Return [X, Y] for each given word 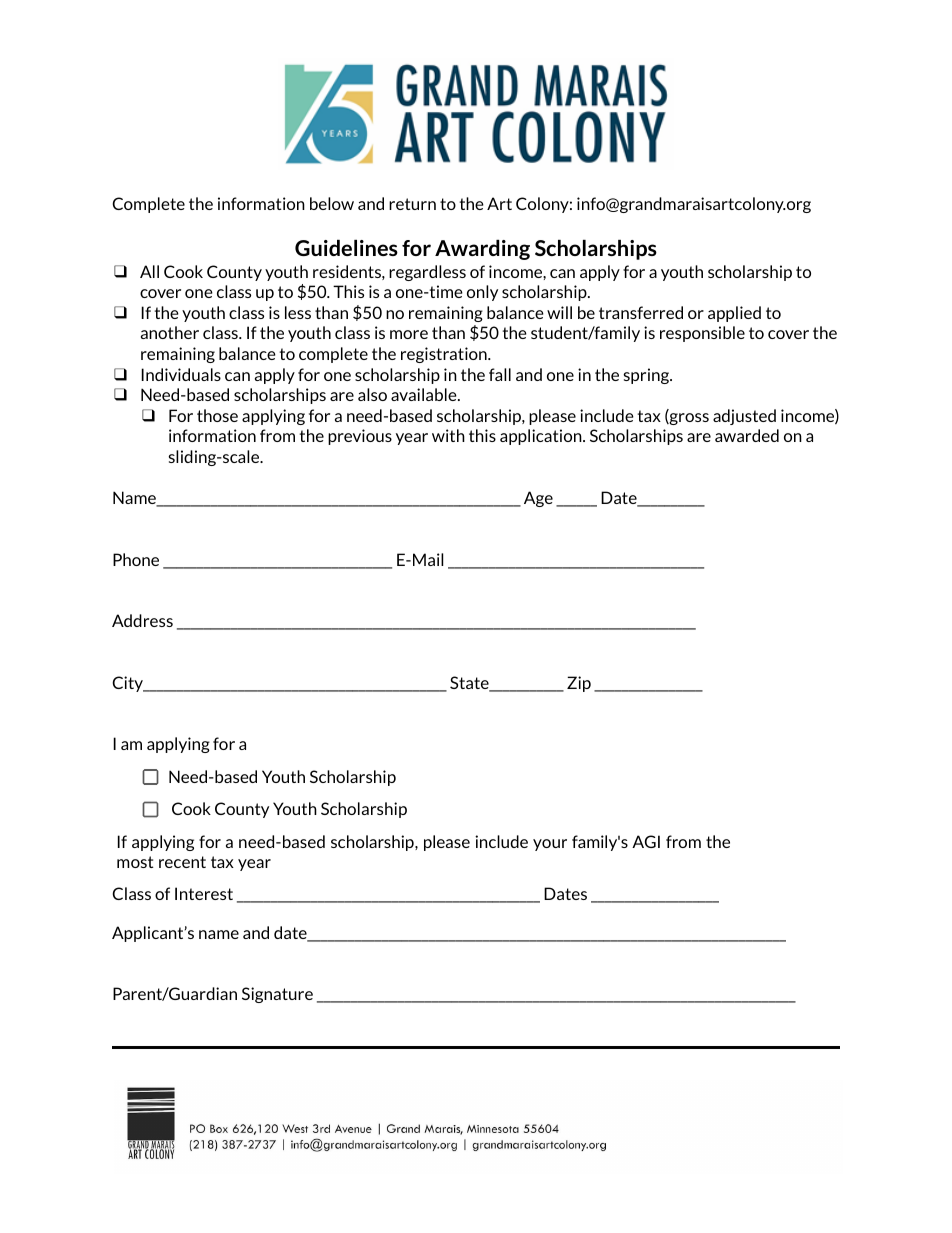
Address [142, 620]
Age [538, 499]
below [332, 203]
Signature [277, 995]
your [550, 845]
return [412, 204]
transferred [641, 312]
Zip [579, 684]
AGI [646, 841]
